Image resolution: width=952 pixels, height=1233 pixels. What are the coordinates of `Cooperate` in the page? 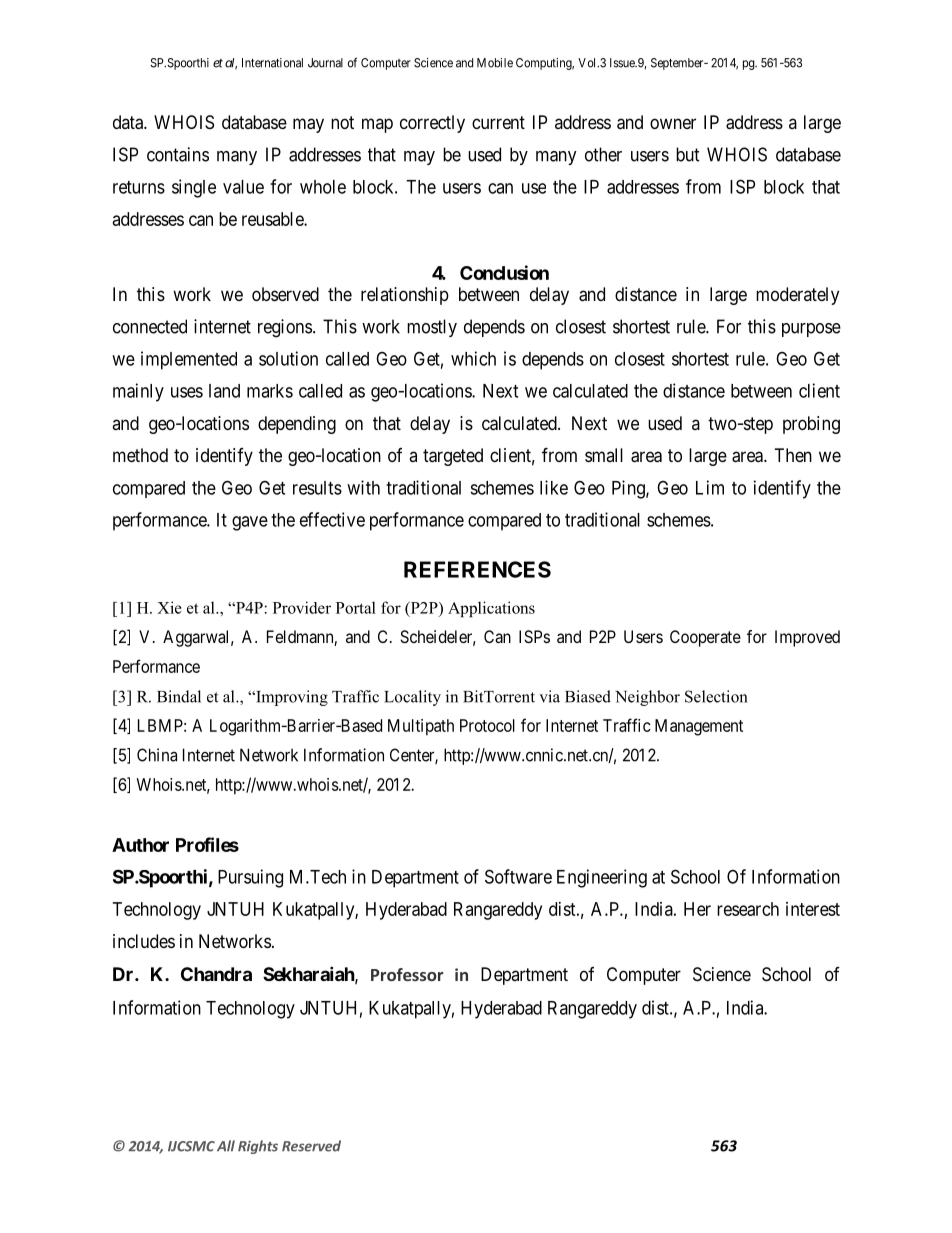 It's located at (705, 638).
